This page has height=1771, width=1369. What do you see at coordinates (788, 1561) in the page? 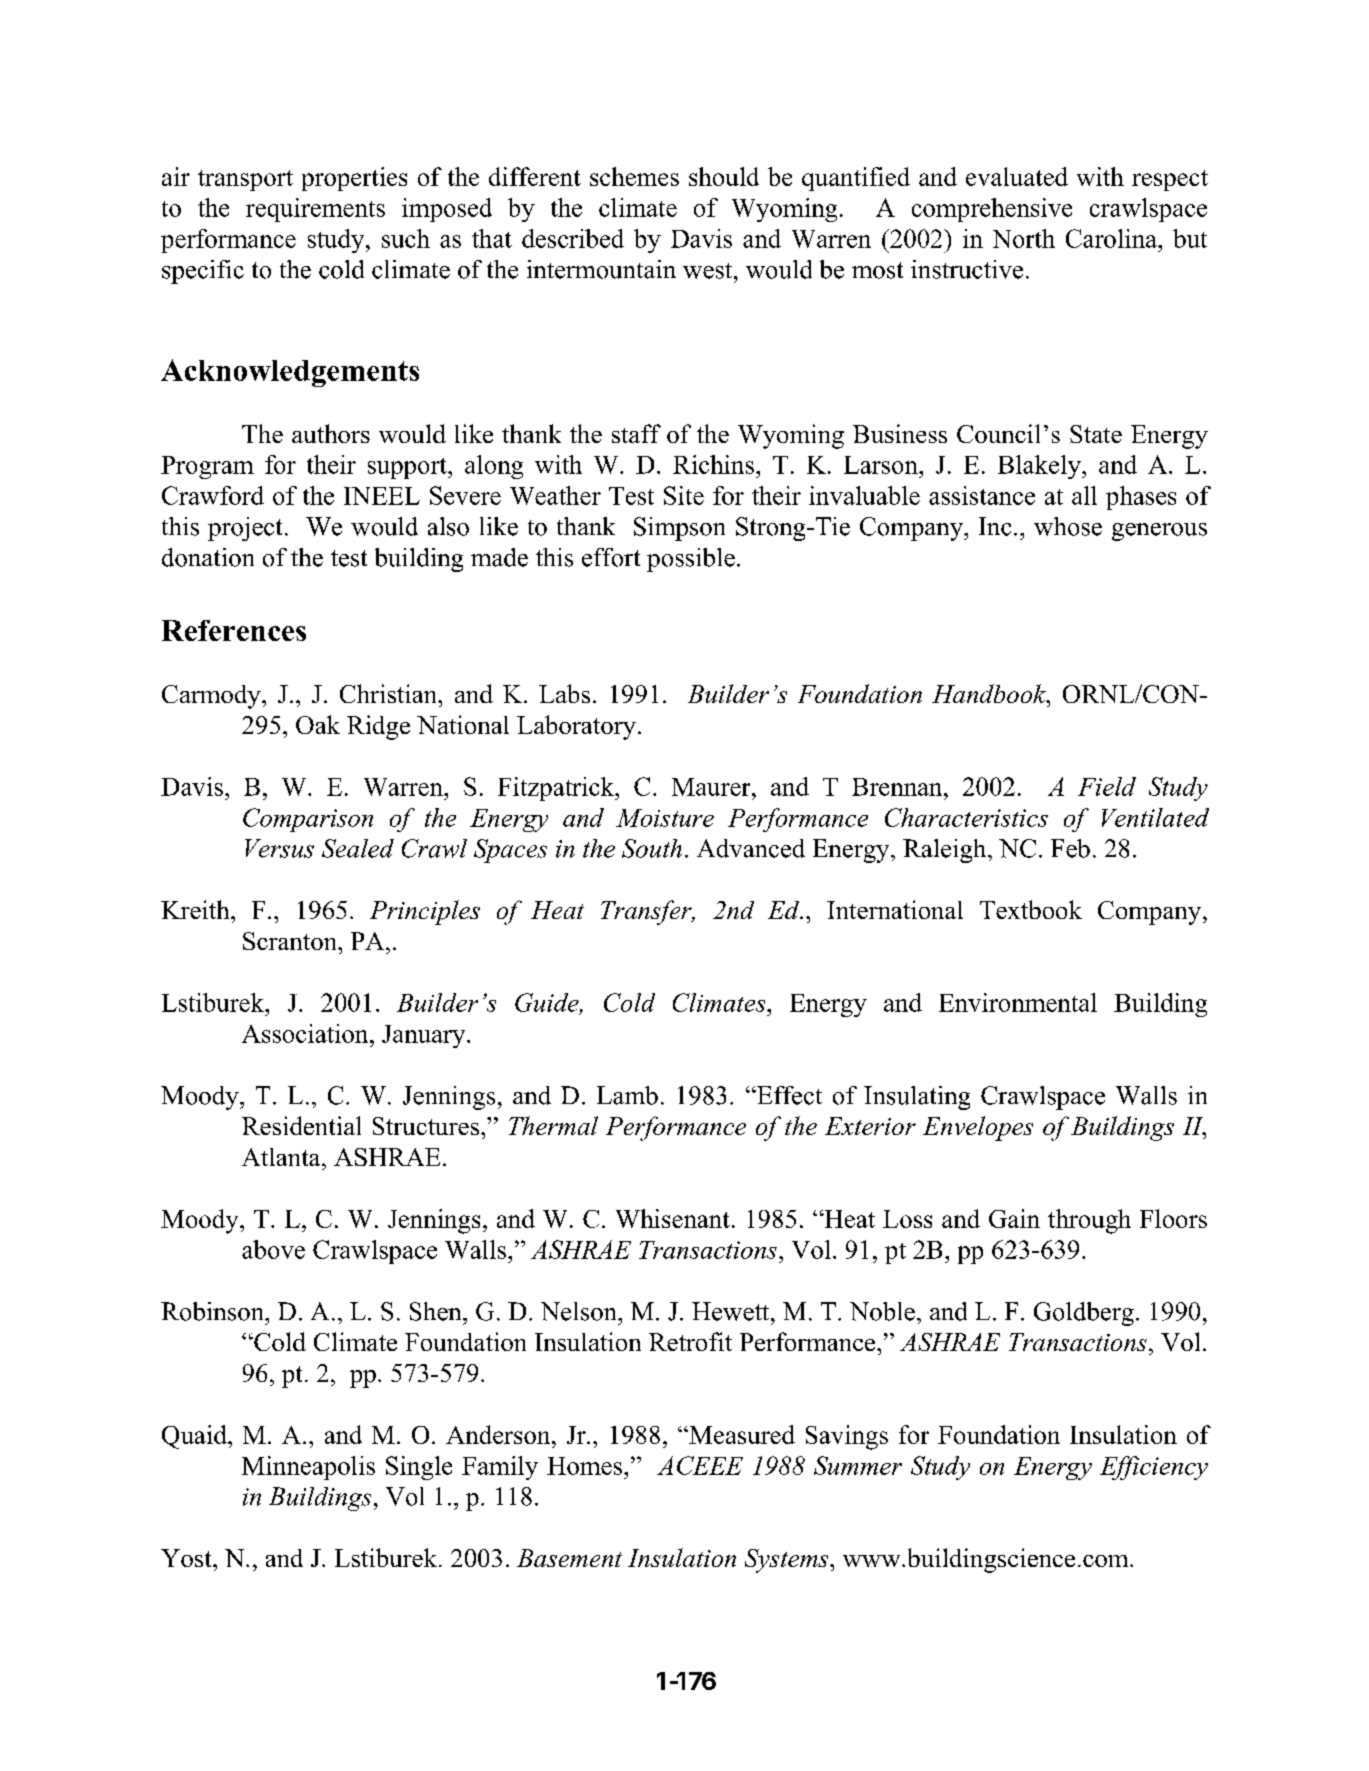
I see `Systems` at bounding box center [788, 1561].
